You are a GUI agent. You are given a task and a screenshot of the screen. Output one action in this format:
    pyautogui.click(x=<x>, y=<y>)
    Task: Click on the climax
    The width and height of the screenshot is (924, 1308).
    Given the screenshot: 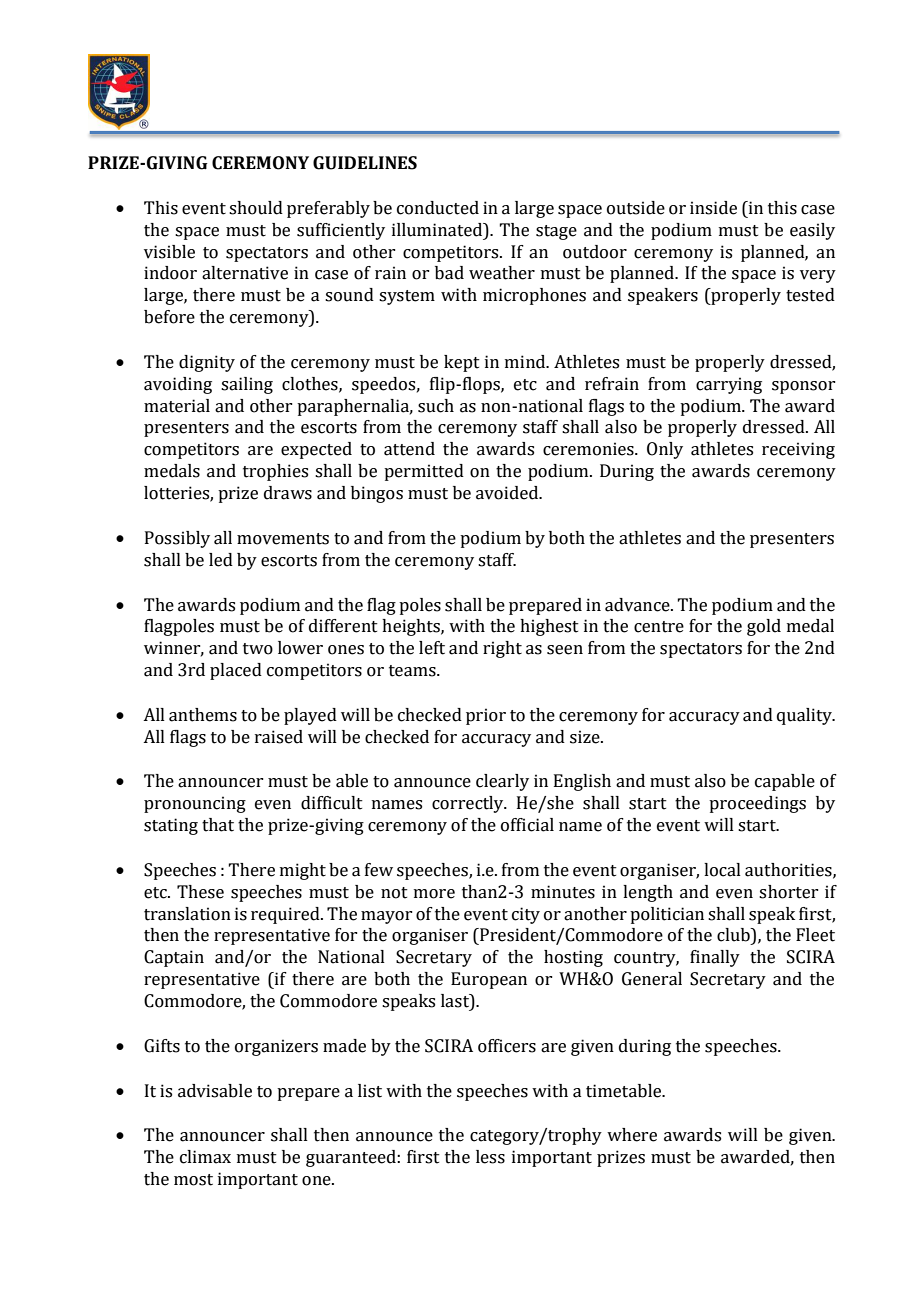 What is the action you would take?
    pyautogui.click(x=205, y=1157)
